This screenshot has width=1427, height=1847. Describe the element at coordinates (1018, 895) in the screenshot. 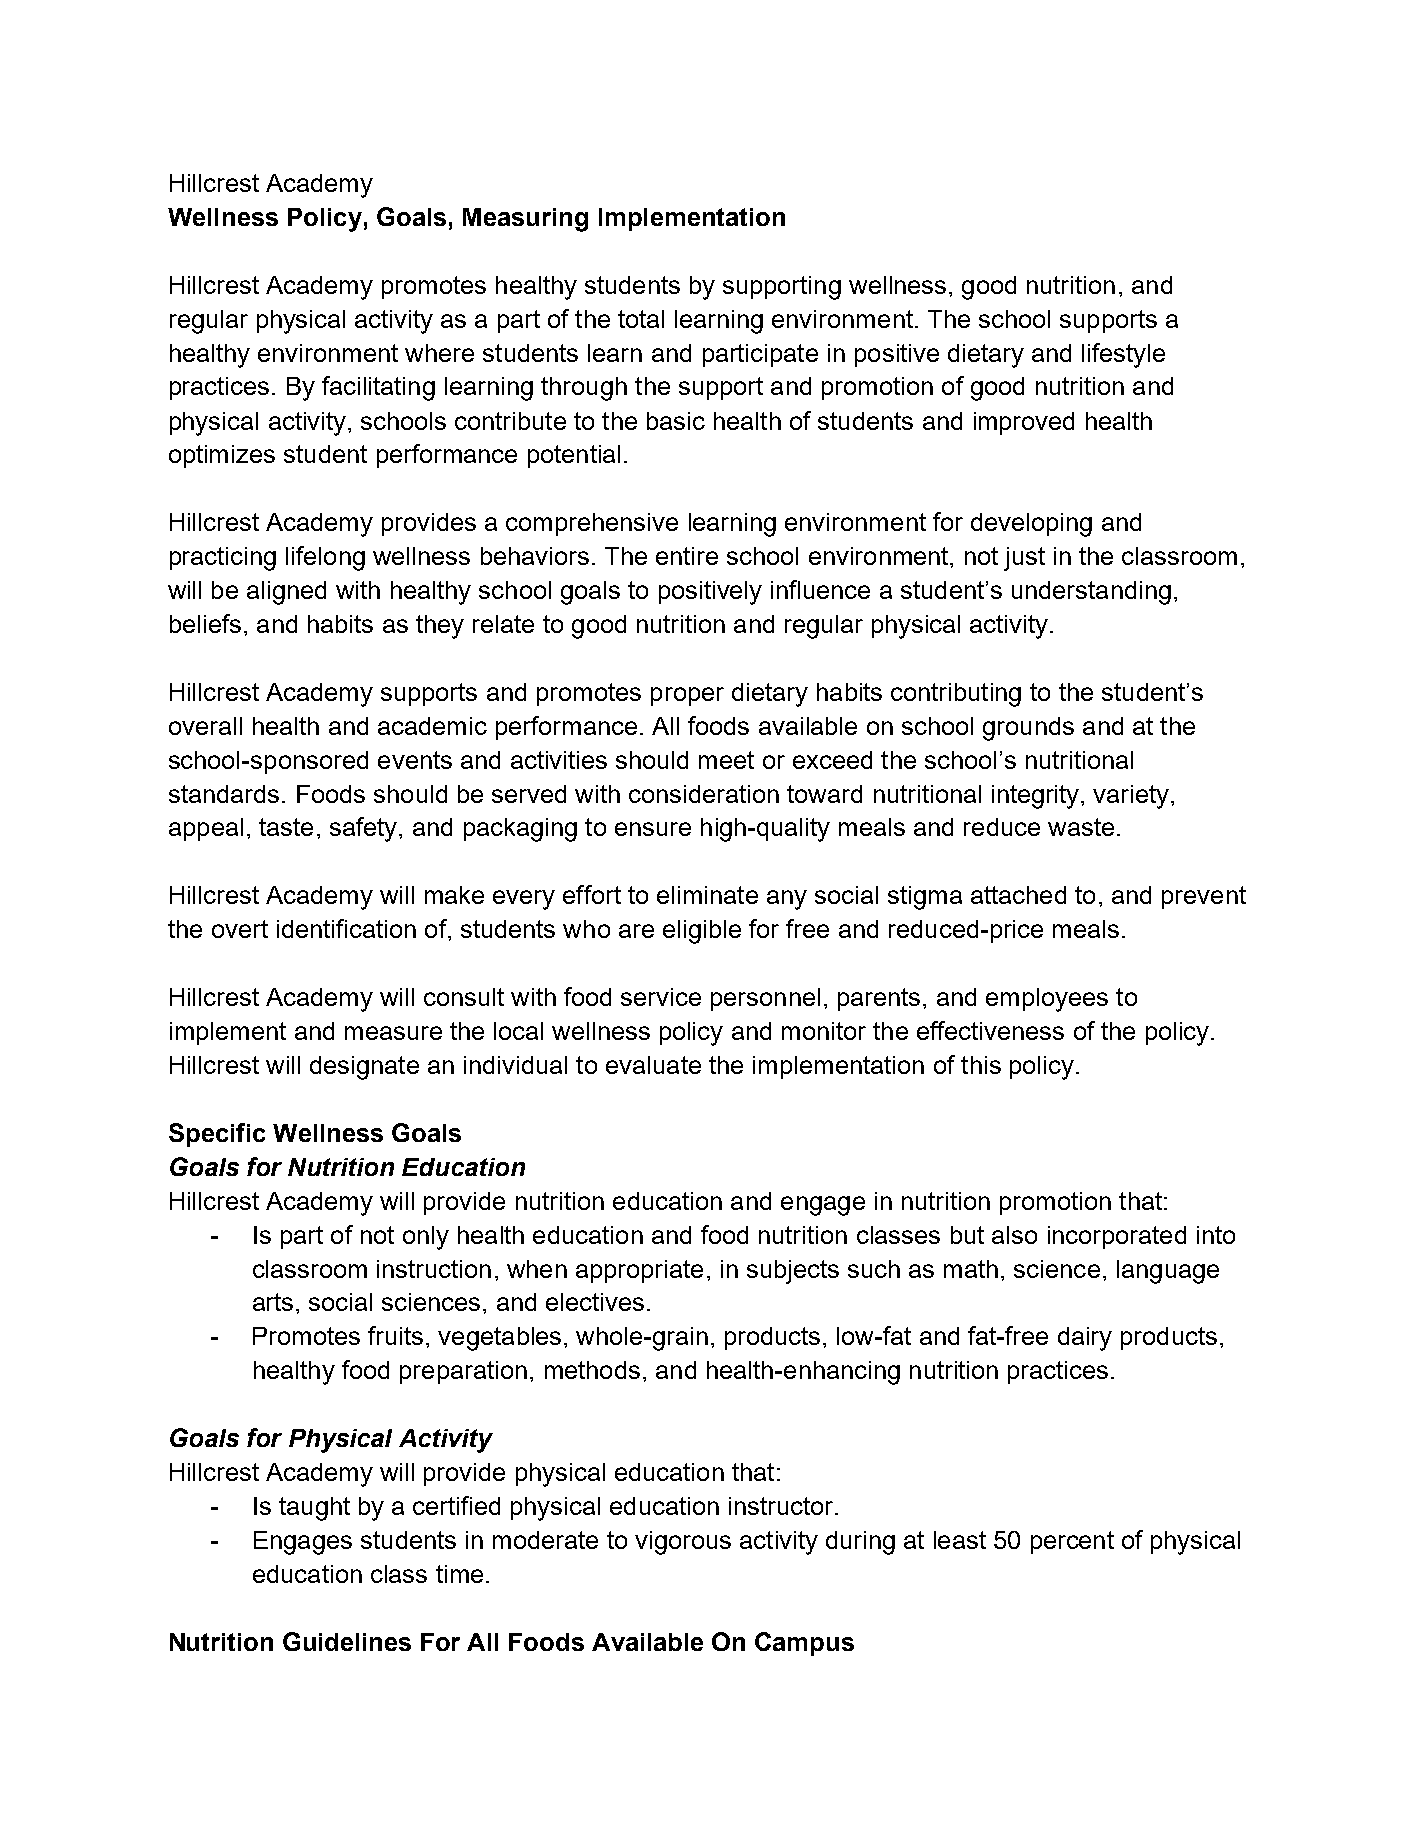

I see `attached` at that location.
